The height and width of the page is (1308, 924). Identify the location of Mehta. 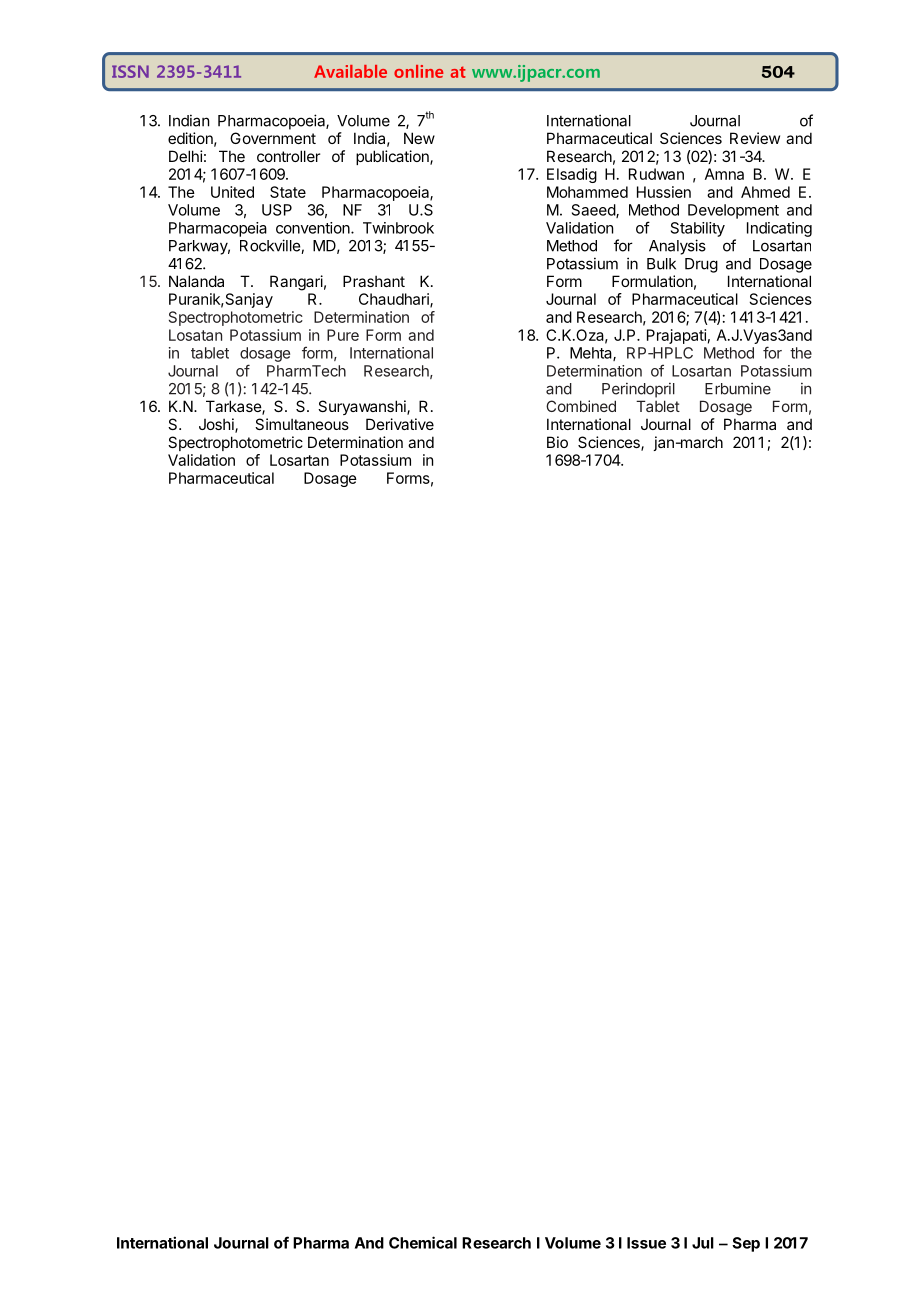
(592, 354).
